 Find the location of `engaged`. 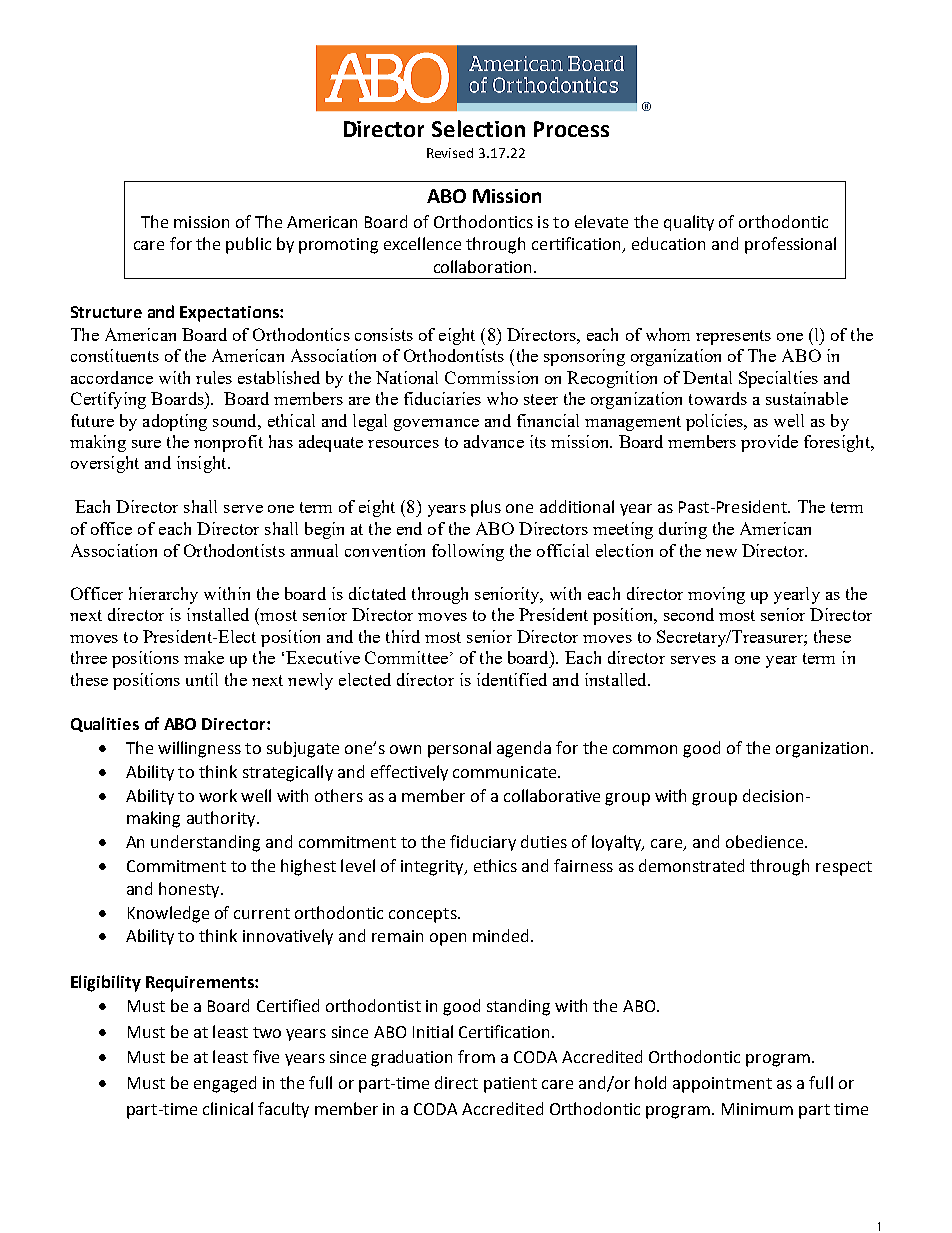

engaged is located at coordinates (225, 1084).
